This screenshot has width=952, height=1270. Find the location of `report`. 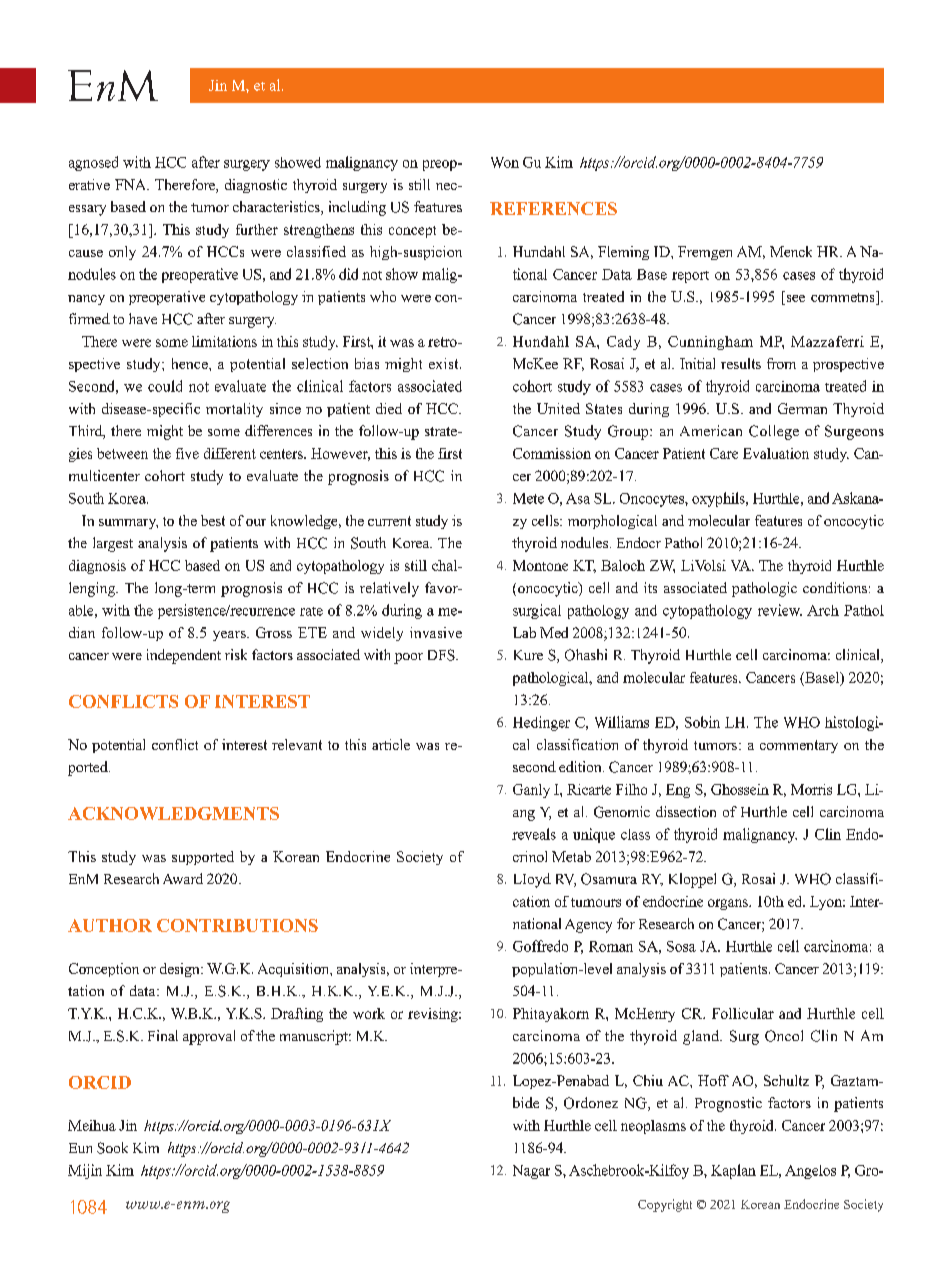

report is located at coordinates (690, 277).
